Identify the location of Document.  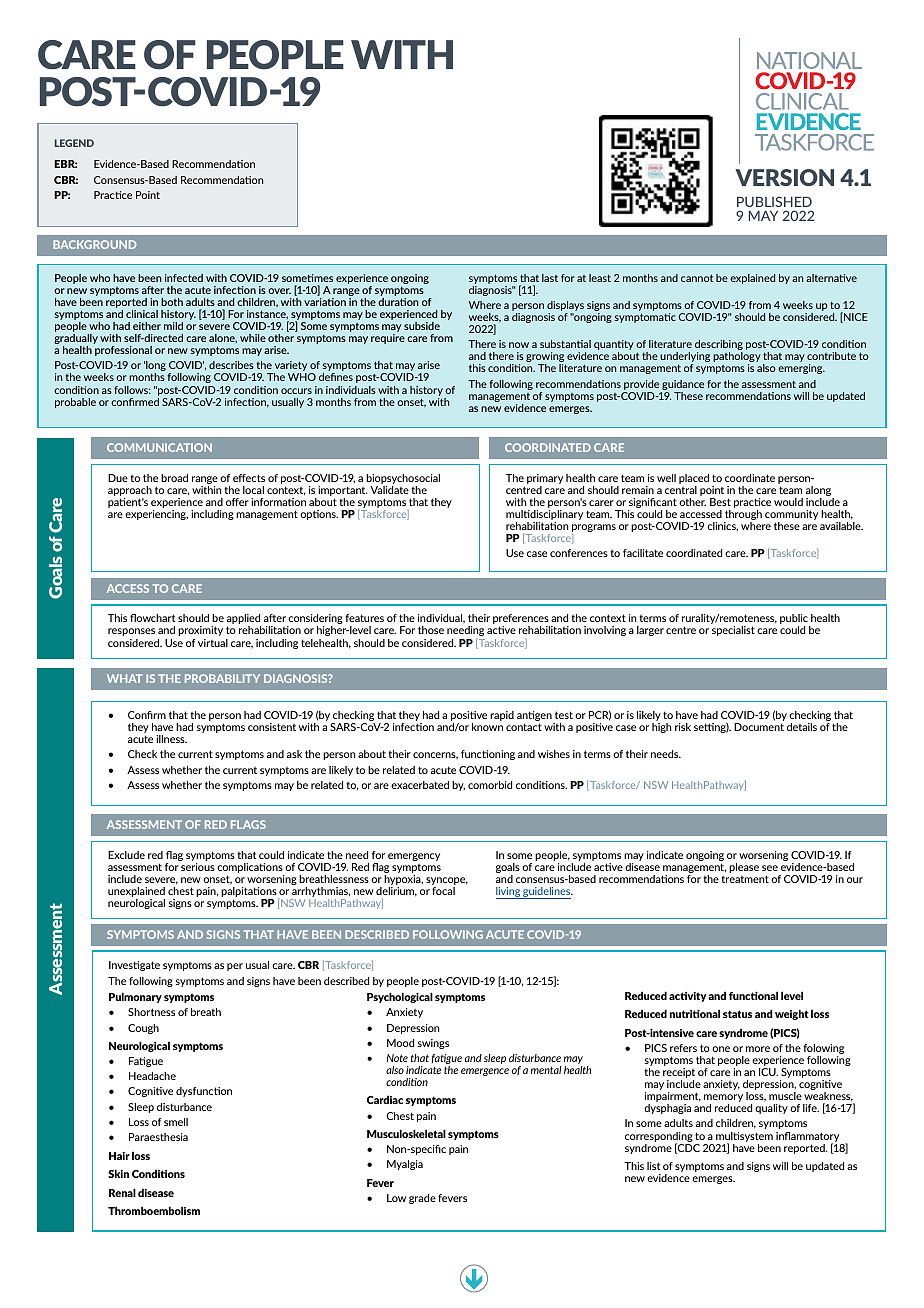
(759, 727).
